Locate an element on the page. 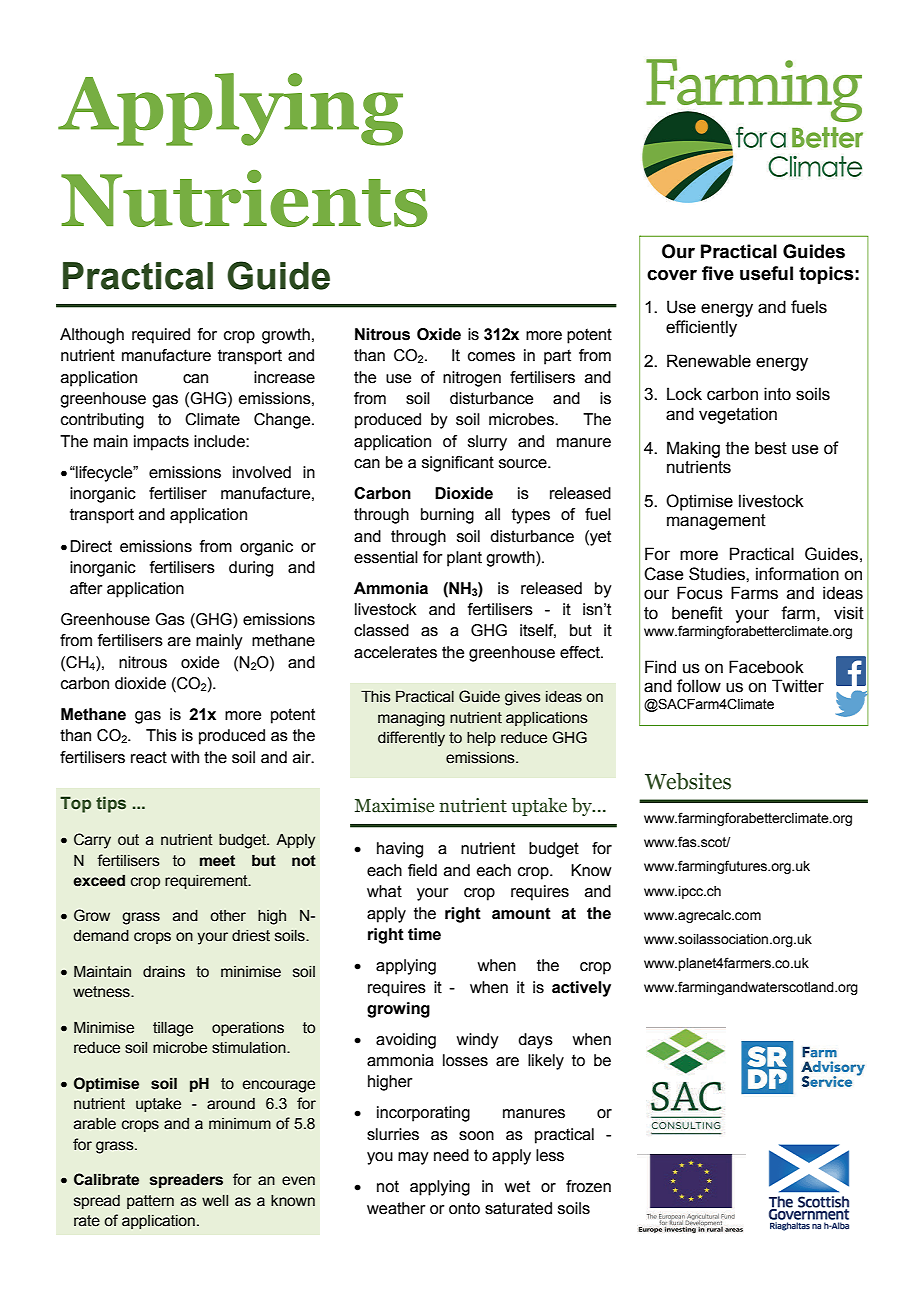  frozen is located at coordinates (588, 1186).
